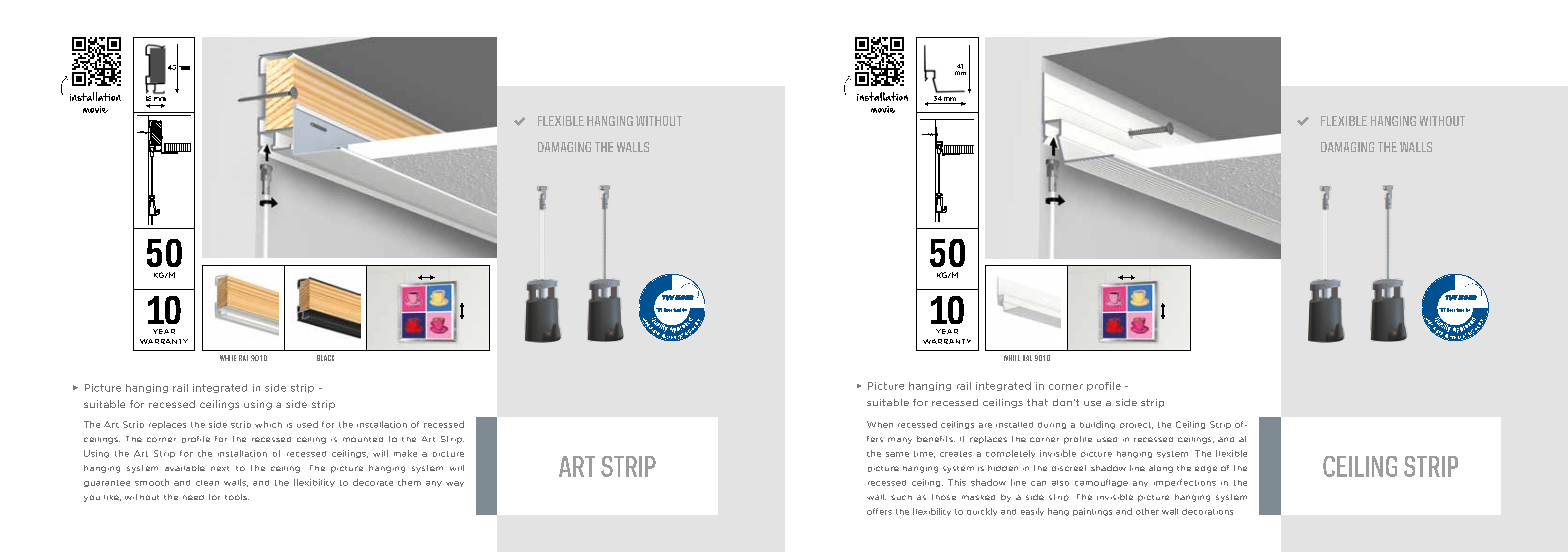  I want to click on during, so click(1052, 425).
